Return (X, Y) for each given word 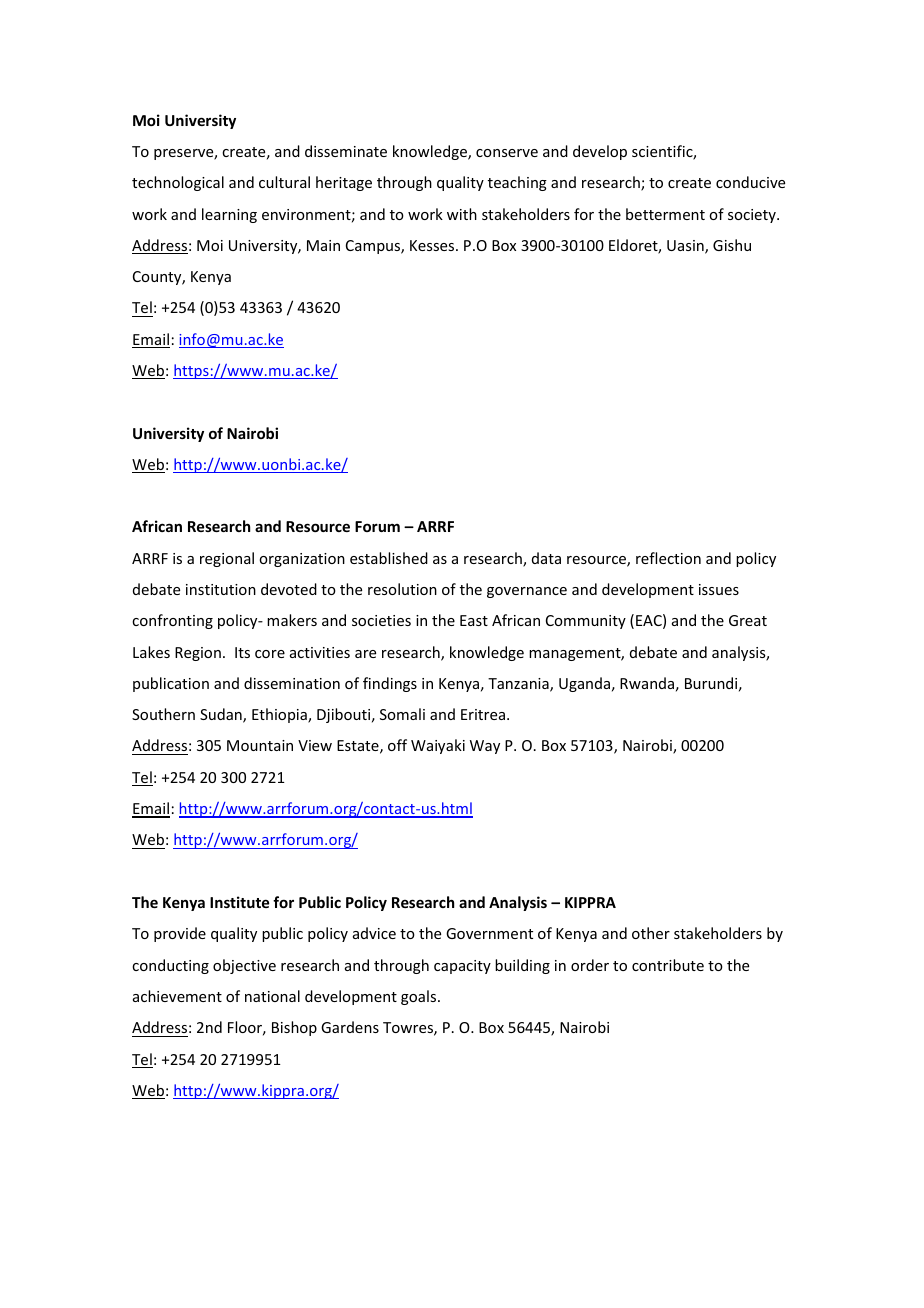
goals (420, 997)
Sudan (222, 715)
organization (302, 560)
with (462, 214)
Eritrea (484, 714)
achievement (177, 996)
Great (748, 620)
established (389, 558)
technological (178, 183)
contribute (668, 965)
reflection (668, 558)
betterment (665, 214)
